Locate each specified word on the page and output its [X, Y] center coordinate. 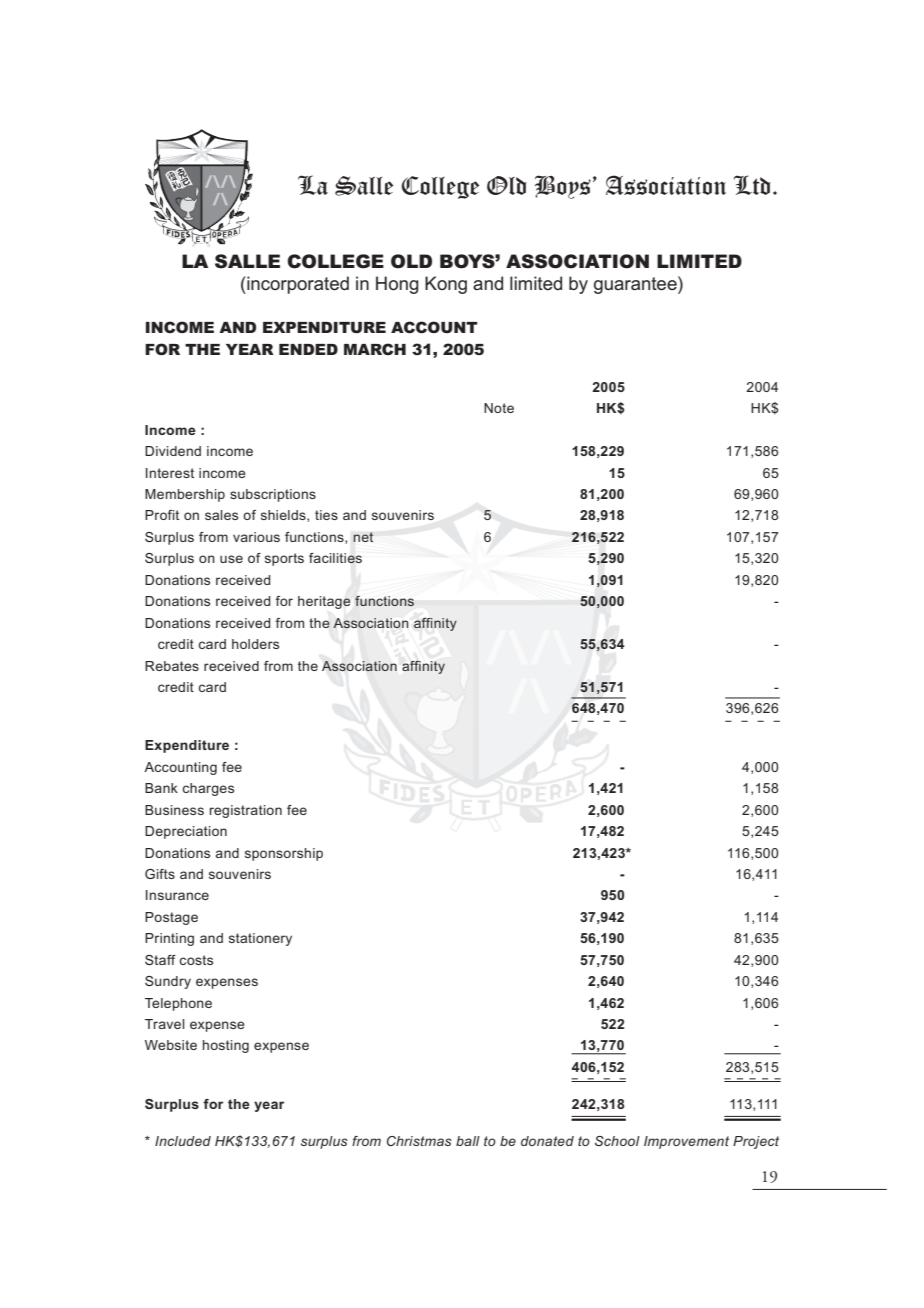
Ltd [752, 185]
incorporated [297, 285]
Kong [446, 285]
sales [221, 515]
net [363, 537]
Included [183, 1141]
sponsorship [284, 854]
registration [246, 811]
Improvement [686, 1142]
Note [499, 408]
